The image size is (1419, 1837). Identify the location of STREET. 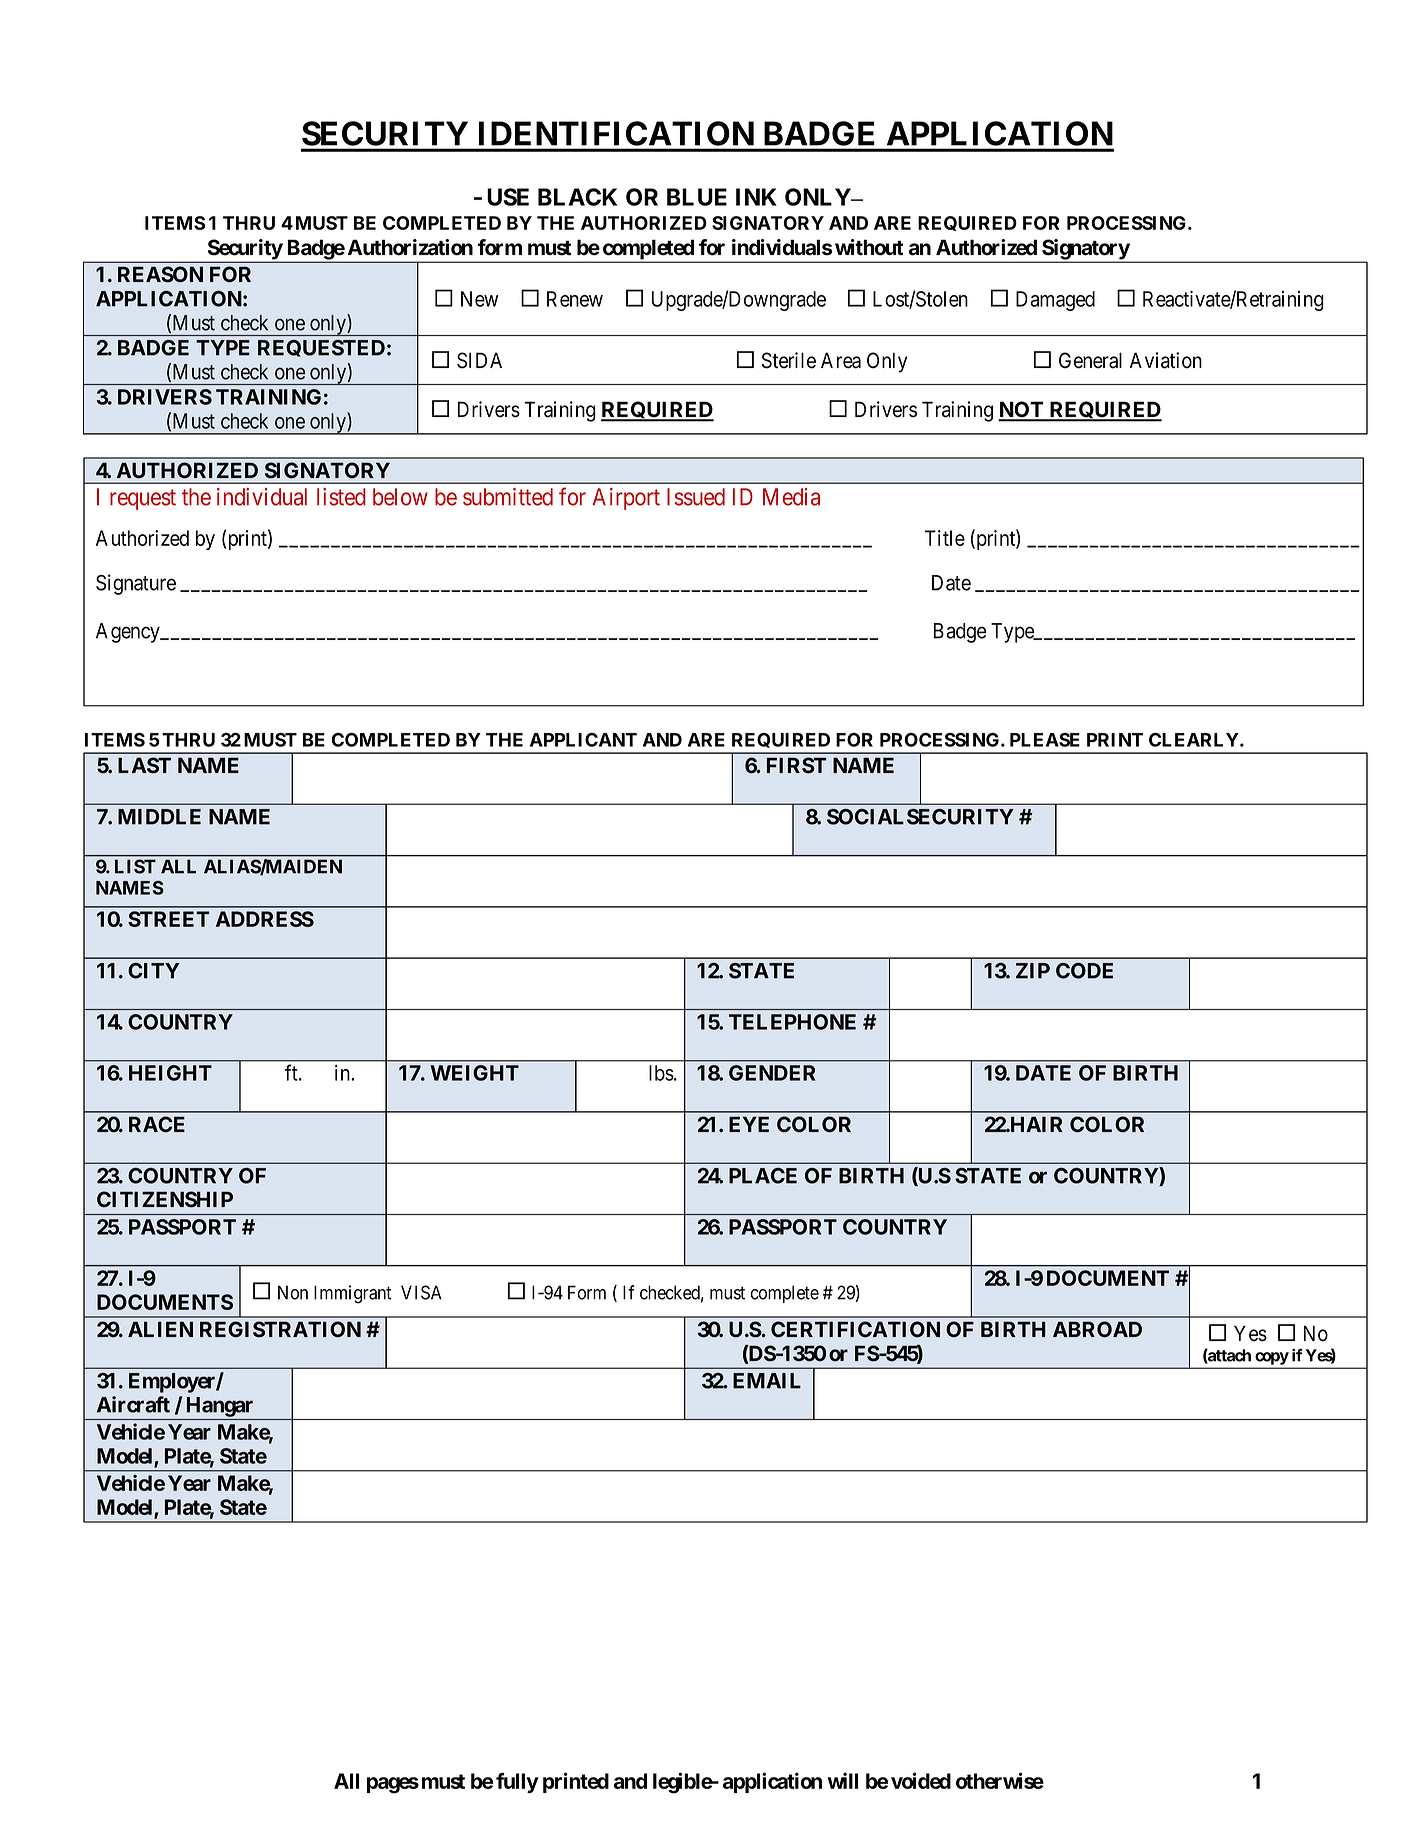
(168, 919).
